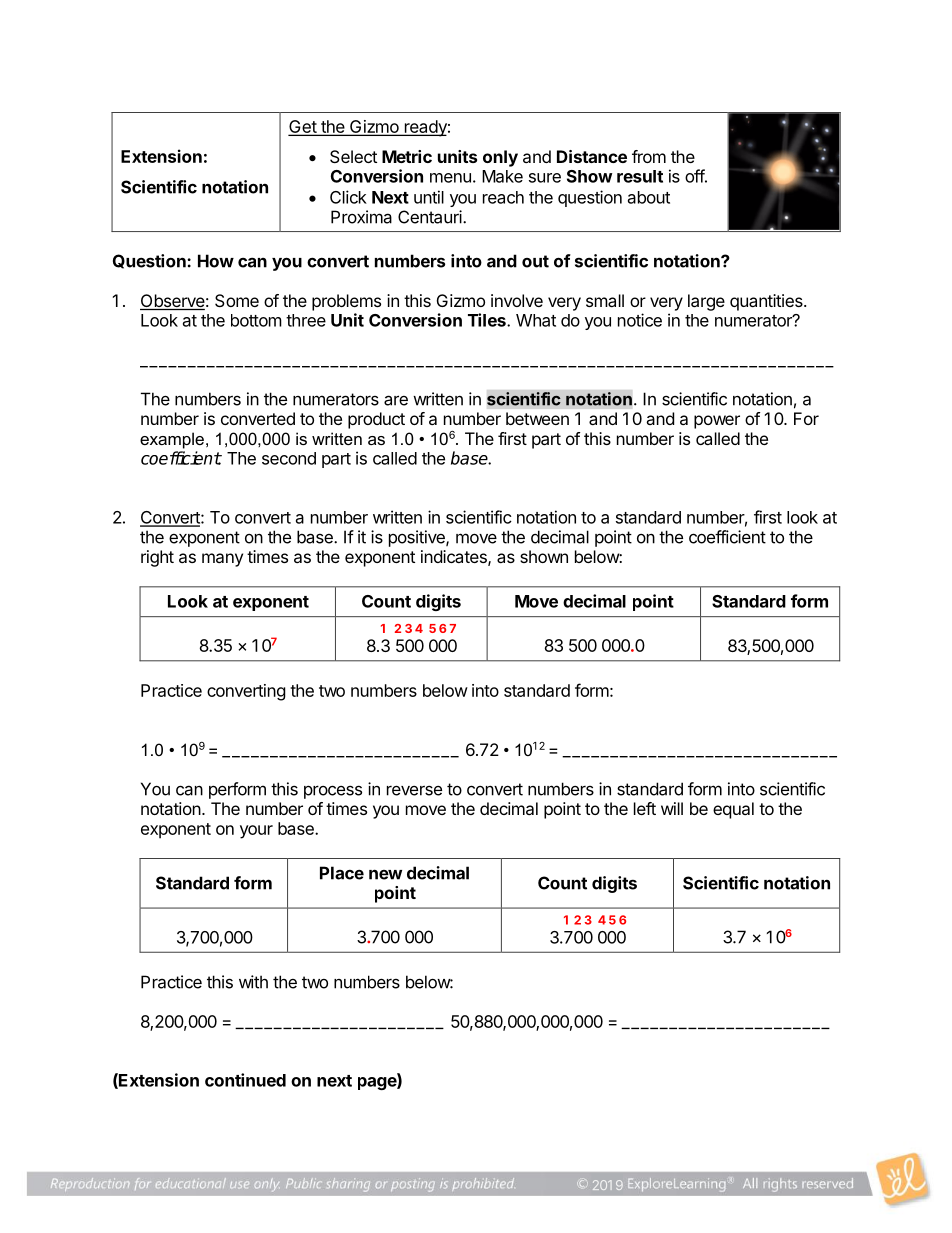  What do you see at coordinates (303, 128) in the screenshot?
I see `Get` at bounding box center [303, 128].
